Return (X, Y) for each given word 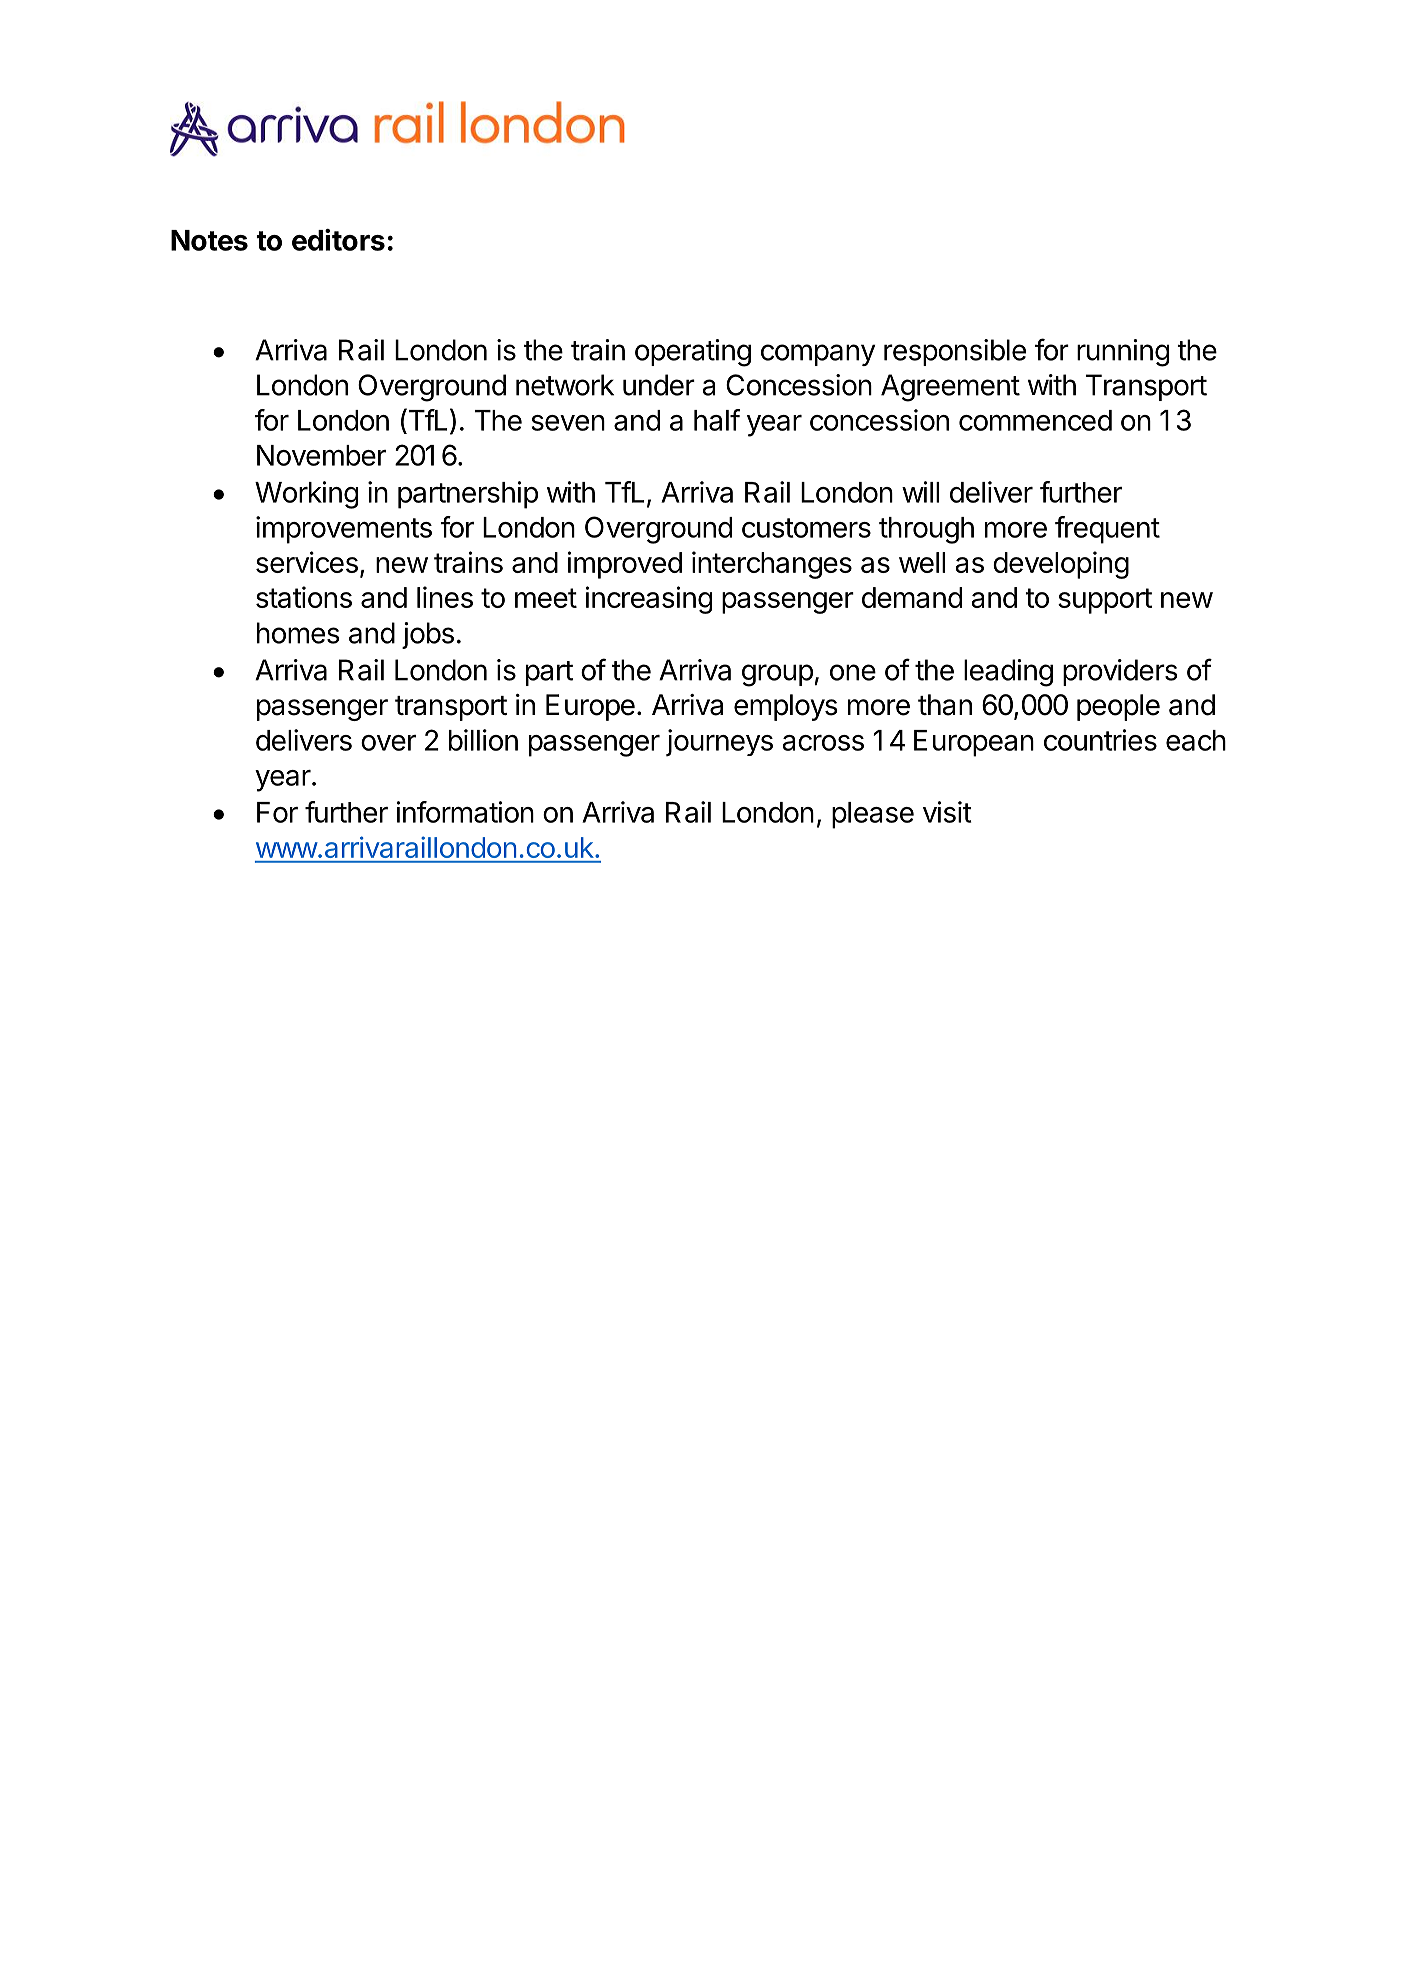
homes (298, 633)
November (321, 455)
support (1105, 601)
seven (568, 423)
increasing (649, 600)
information (465, 812)
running (1123, 353)
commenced (1035, 420)
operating (693, 353)
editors (338, 240)
